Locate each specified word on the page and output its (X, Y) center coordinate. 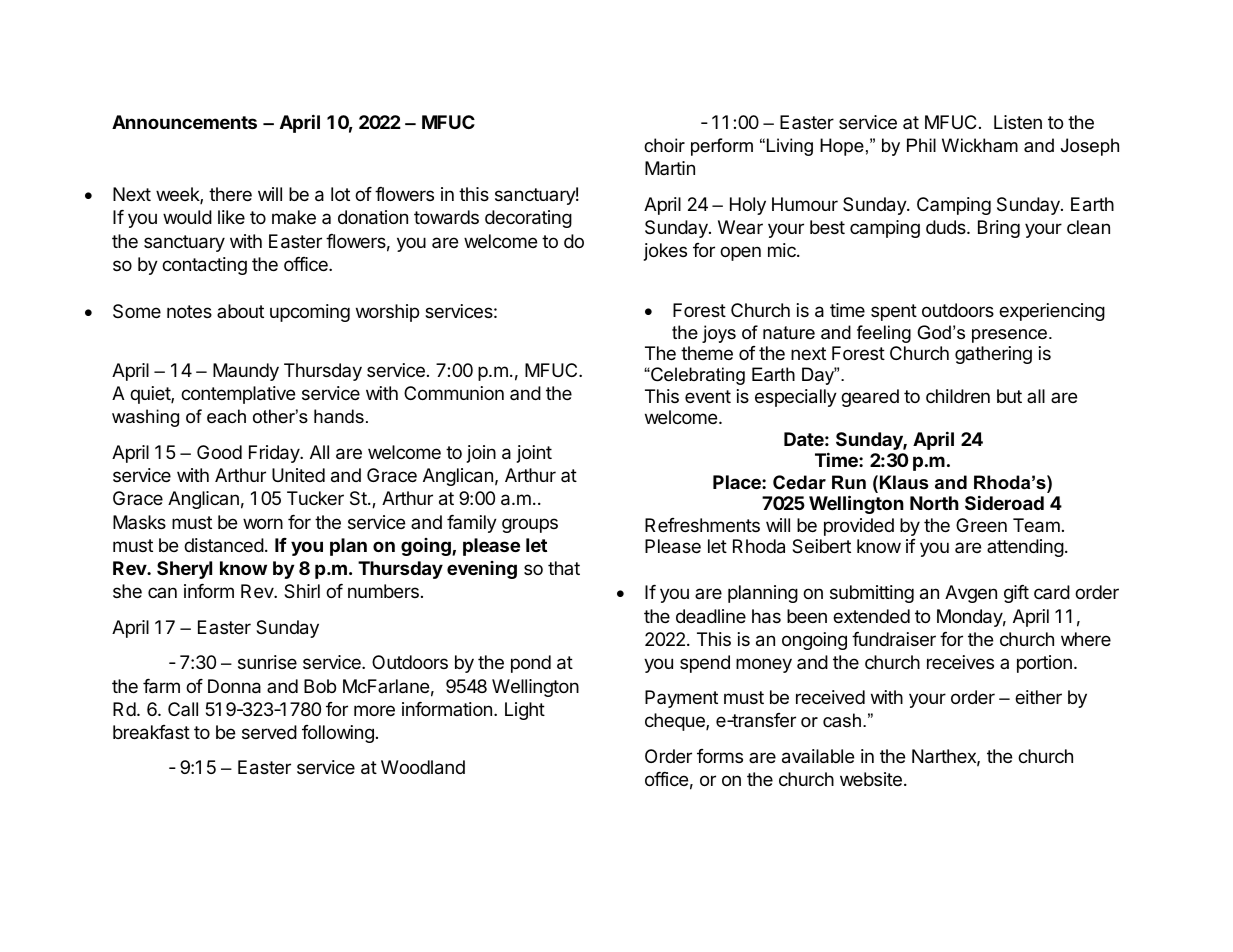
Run (849, 482)
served (269, 732)
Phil (921, 145)
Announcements (184, 122)
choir (664, 145)
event (708, 396)
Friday (275, 454)
